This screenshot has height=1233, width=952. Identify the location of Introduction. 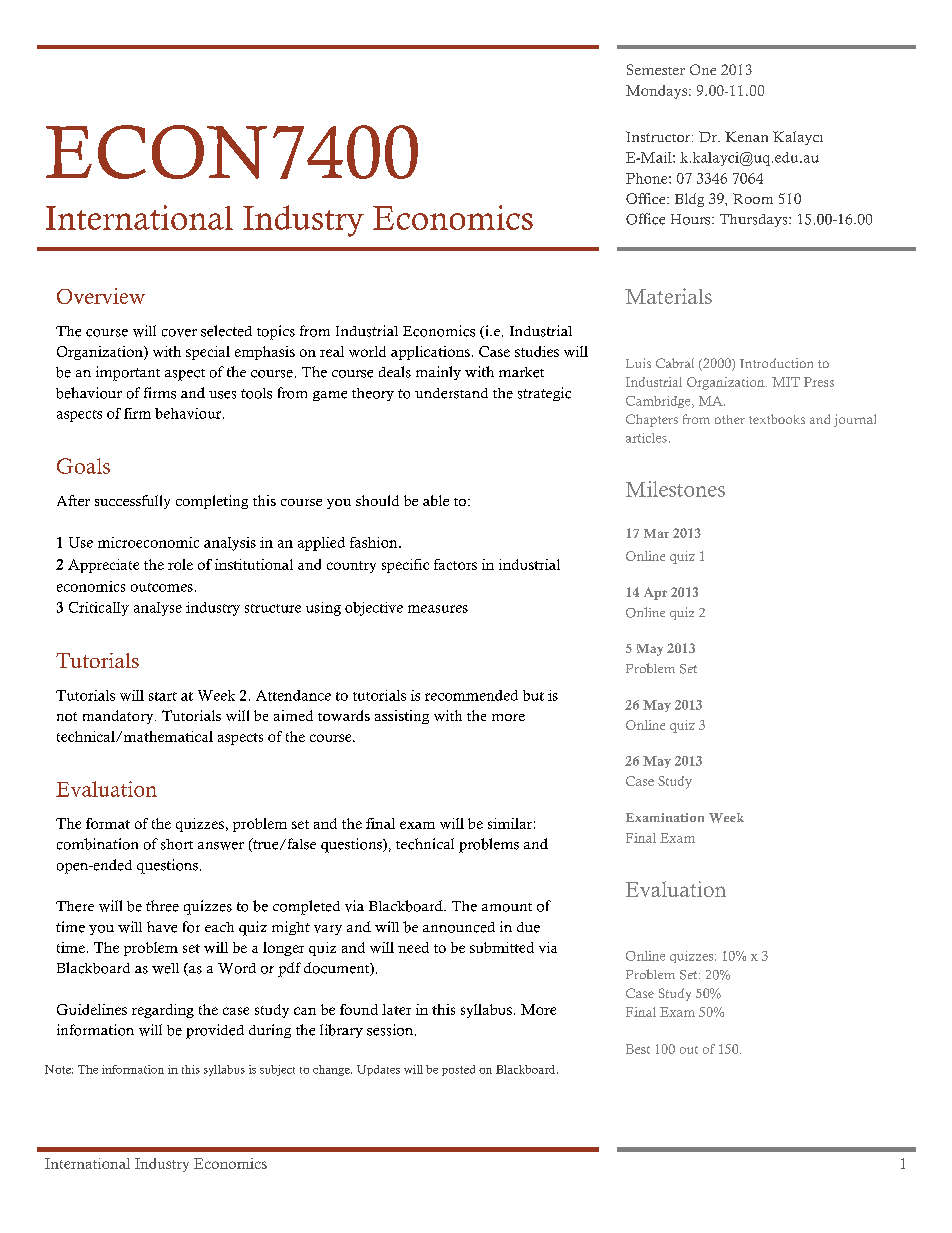
(776, 363).
